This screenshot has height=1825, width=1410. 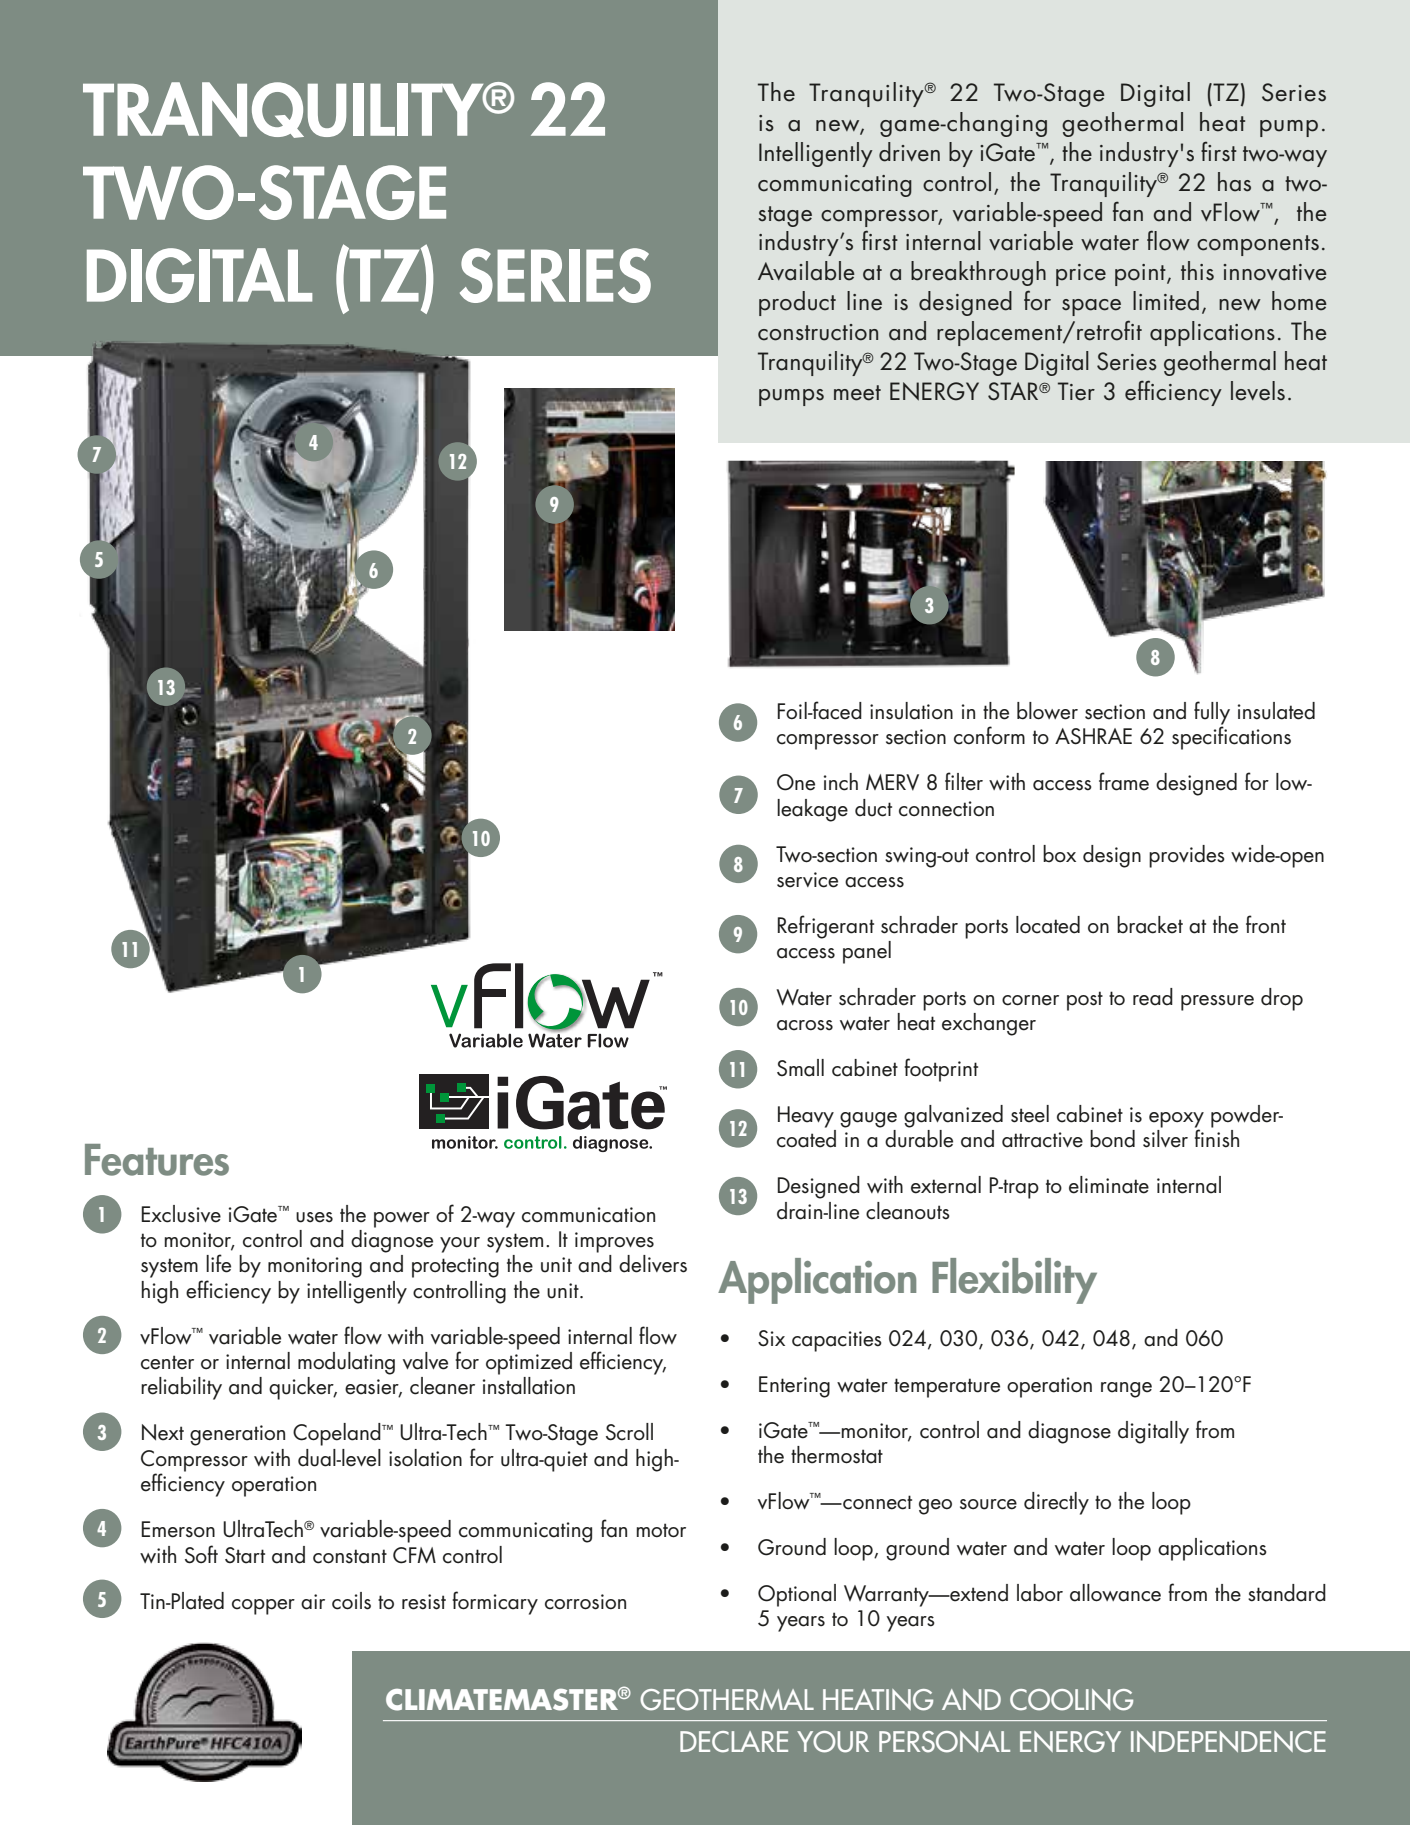 What do you see at coordinates (653, 1264) in the screenshot?
I see `delivers` at bounding box center [653, 1264].
